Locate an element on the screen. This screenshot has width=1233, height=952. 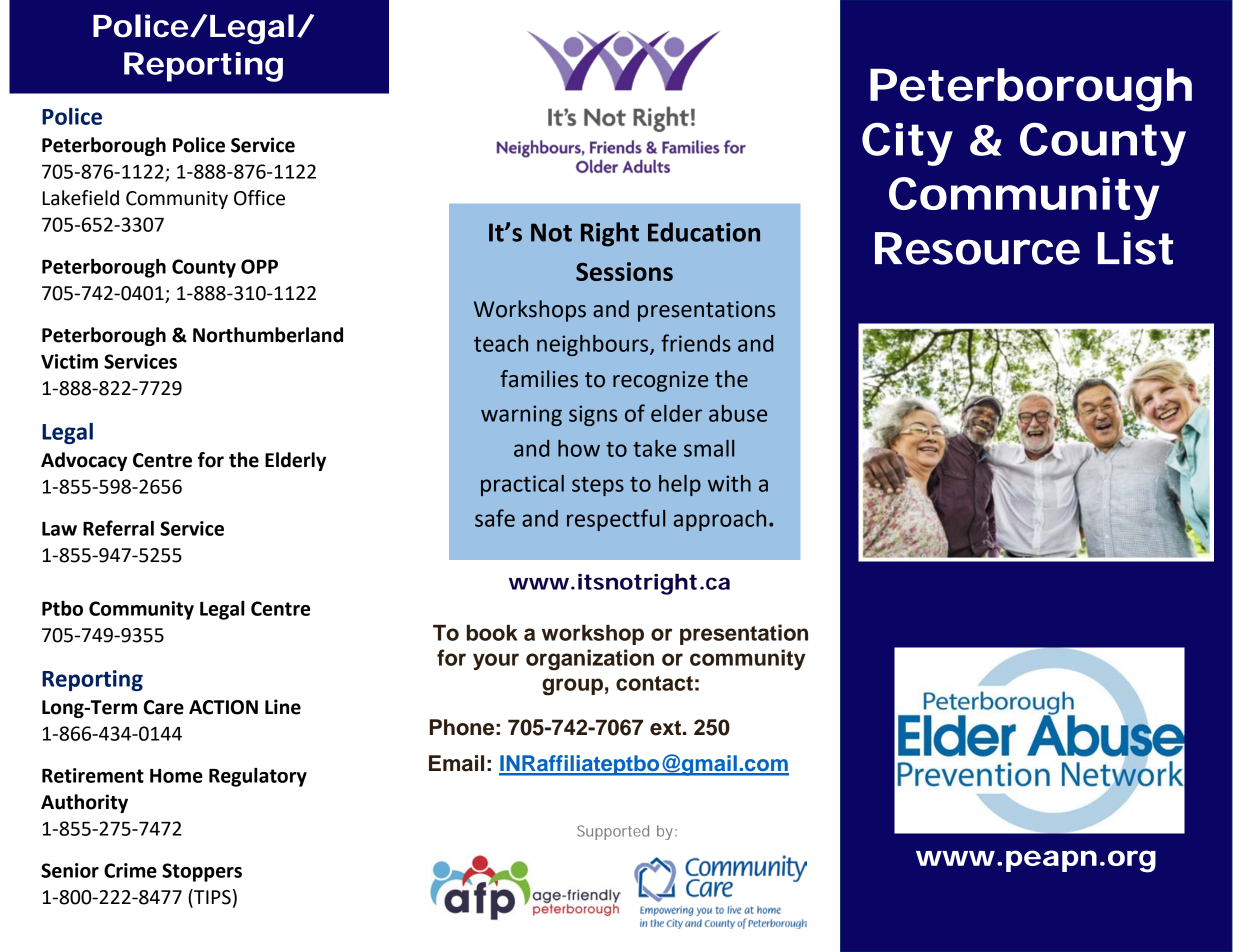
Stoppers is located at coordinates (202, 872).
